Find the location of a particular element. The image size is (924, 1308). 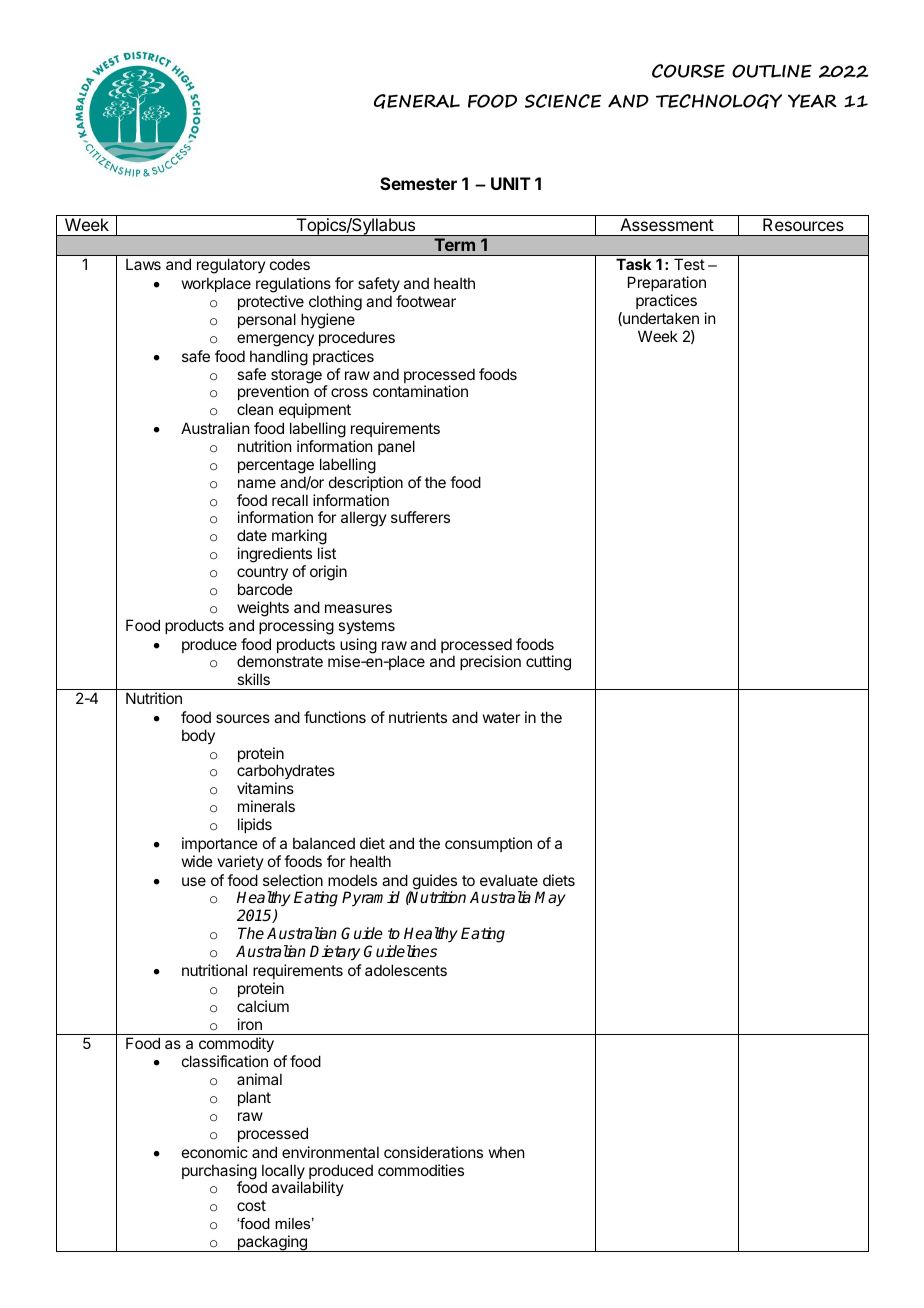

precision is located at coordinates (490, 662).
